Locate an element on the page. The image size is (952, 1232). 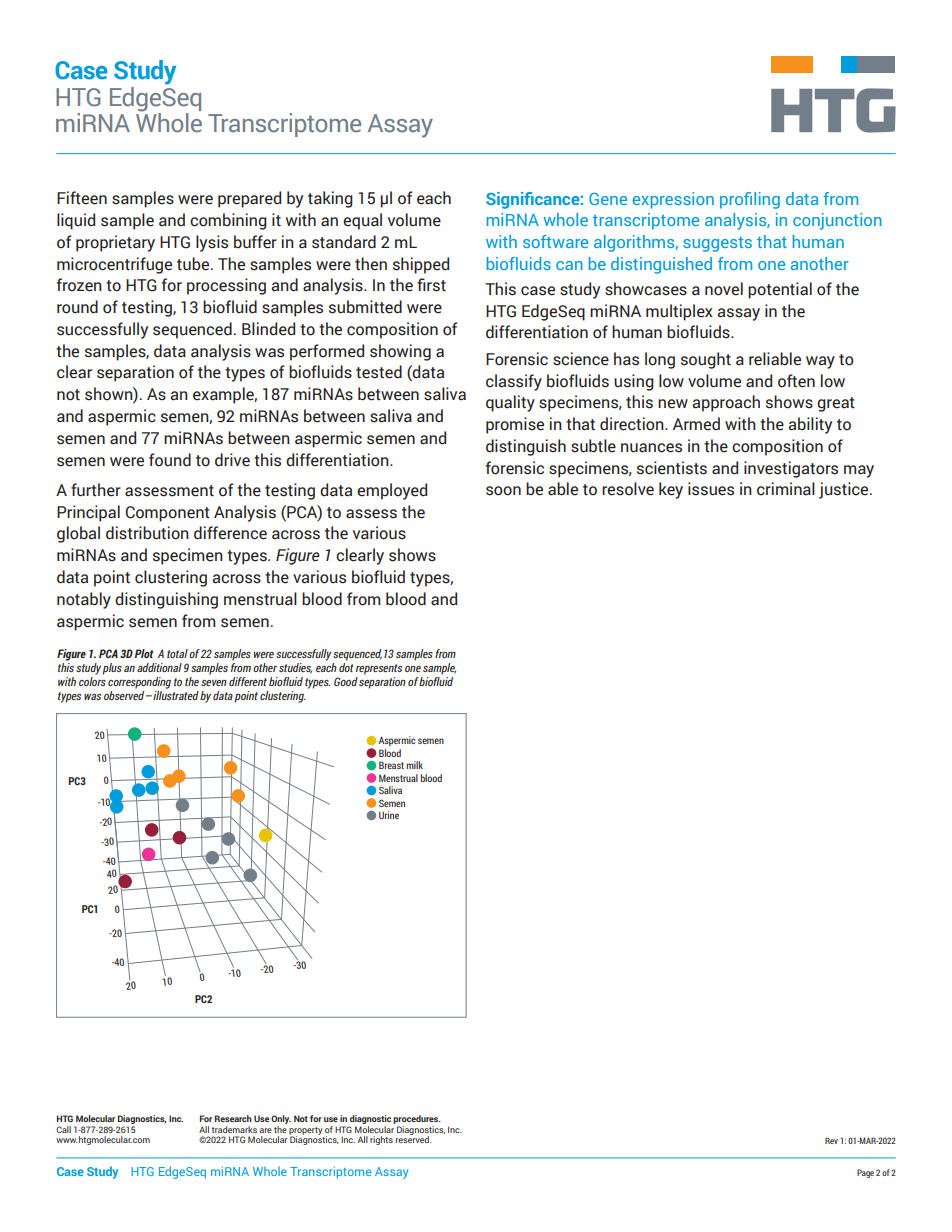
corresponding is located at coordinates (139, 683).
